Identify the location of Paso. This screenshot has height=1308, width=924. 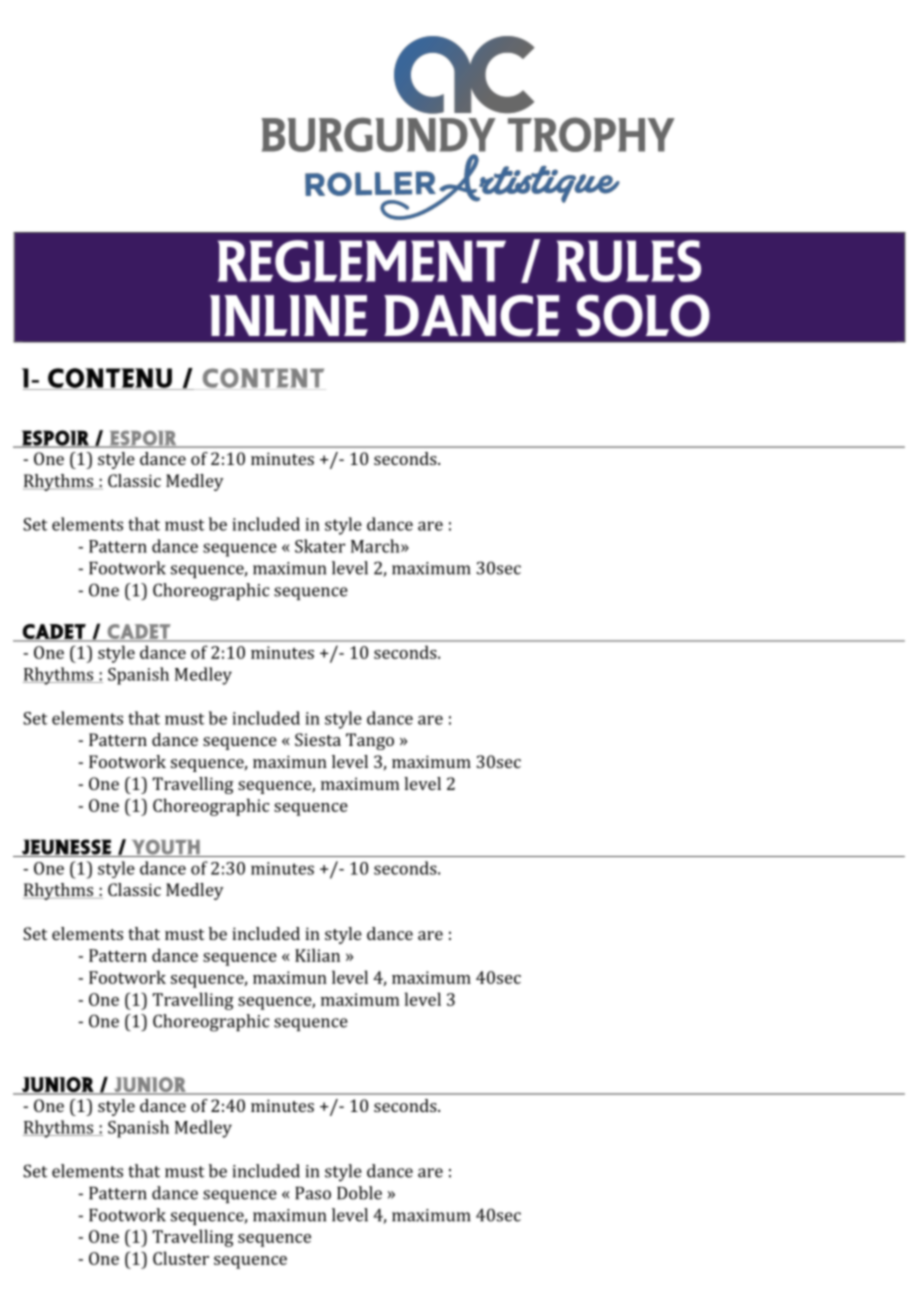
(313, 1193).
